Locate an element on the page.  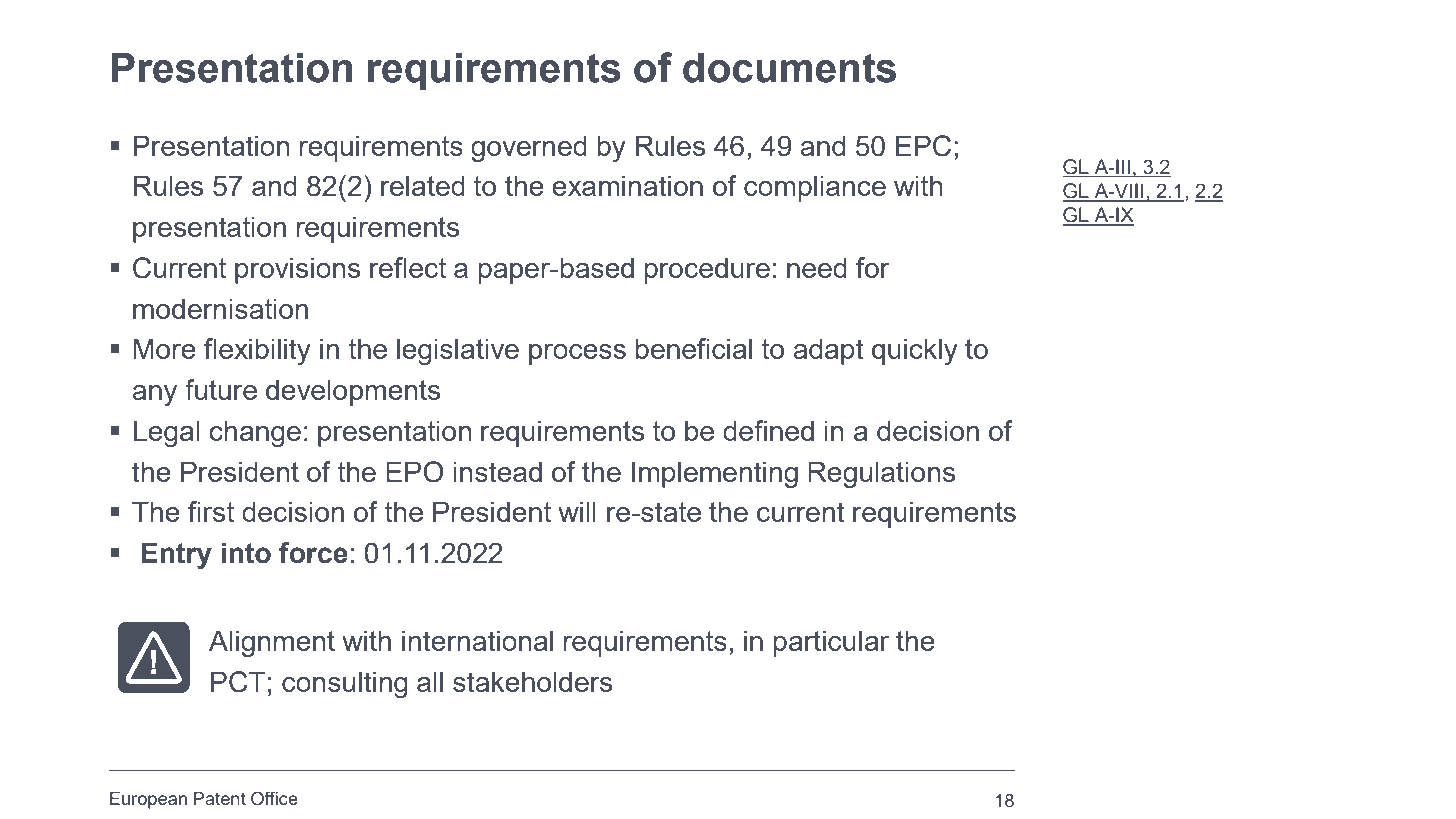
governed is located at coordinates (529, 148).
